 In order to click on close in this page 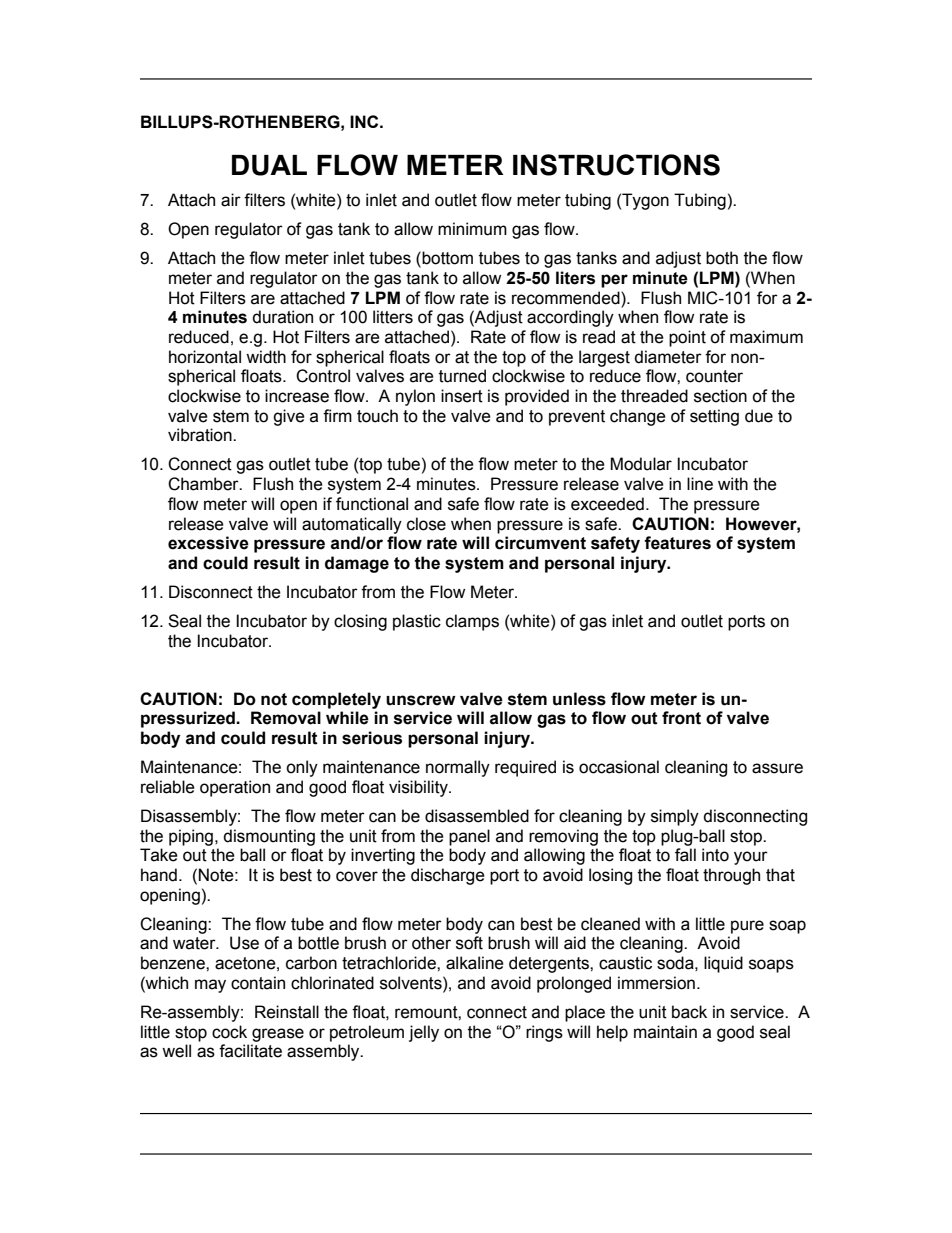, I will do `click(426, 524)`.
